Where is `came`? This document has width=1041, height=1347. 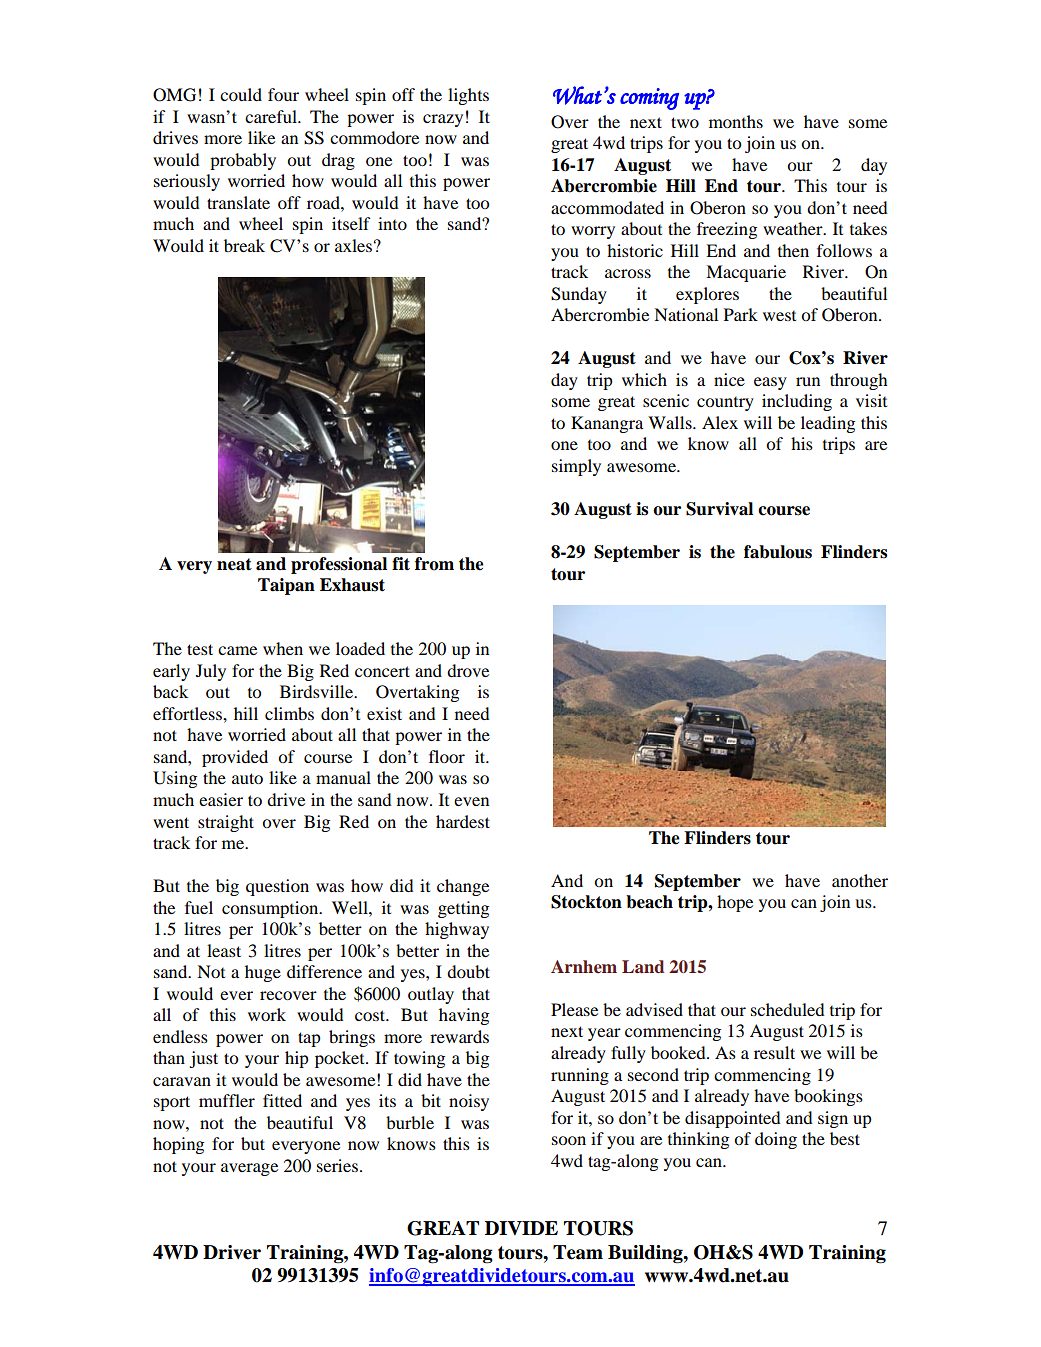 came is located at coordinates (237, 650).
